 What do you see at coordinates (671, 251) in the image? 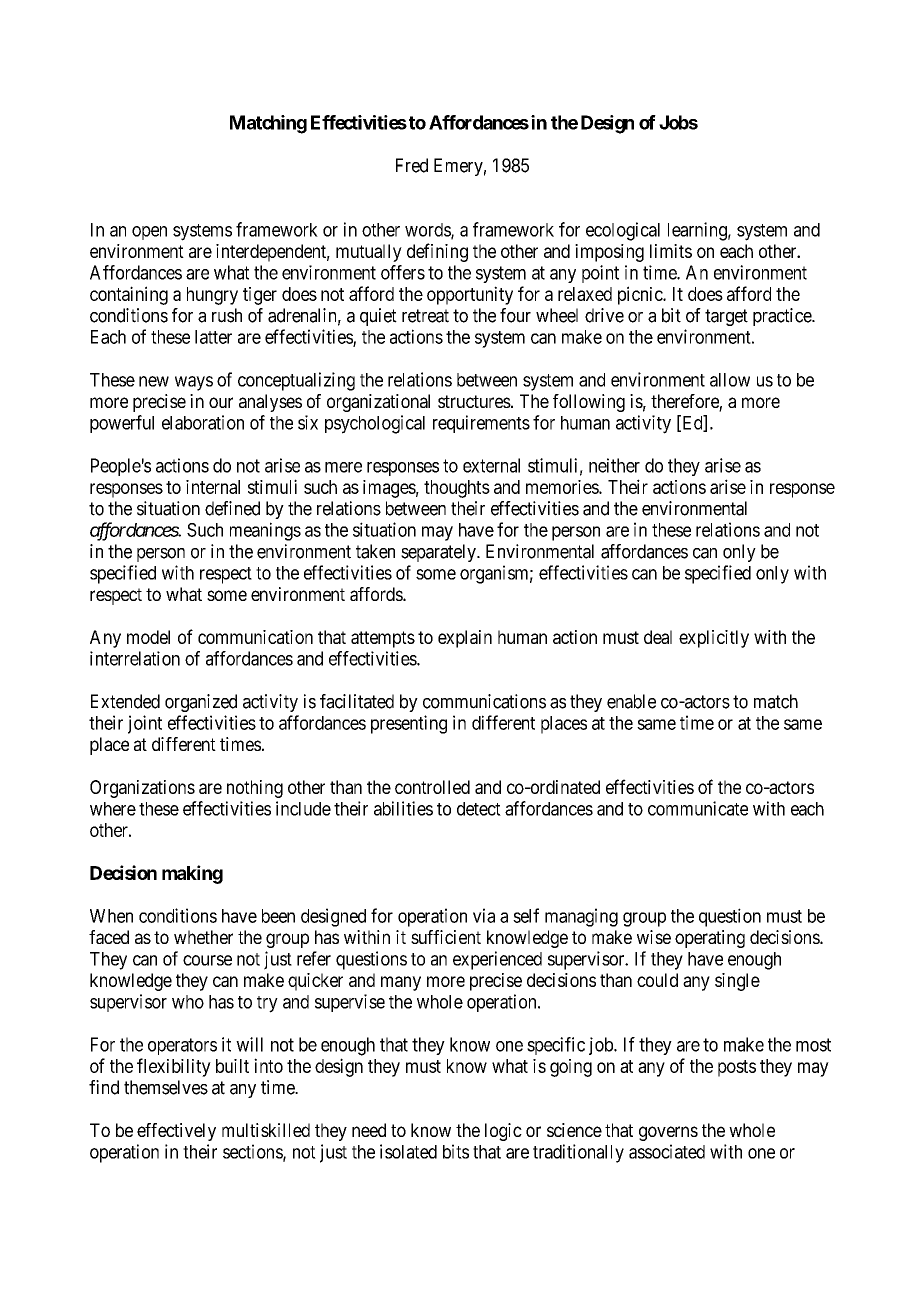
I see `limits` at bounding box center [671, 251].
